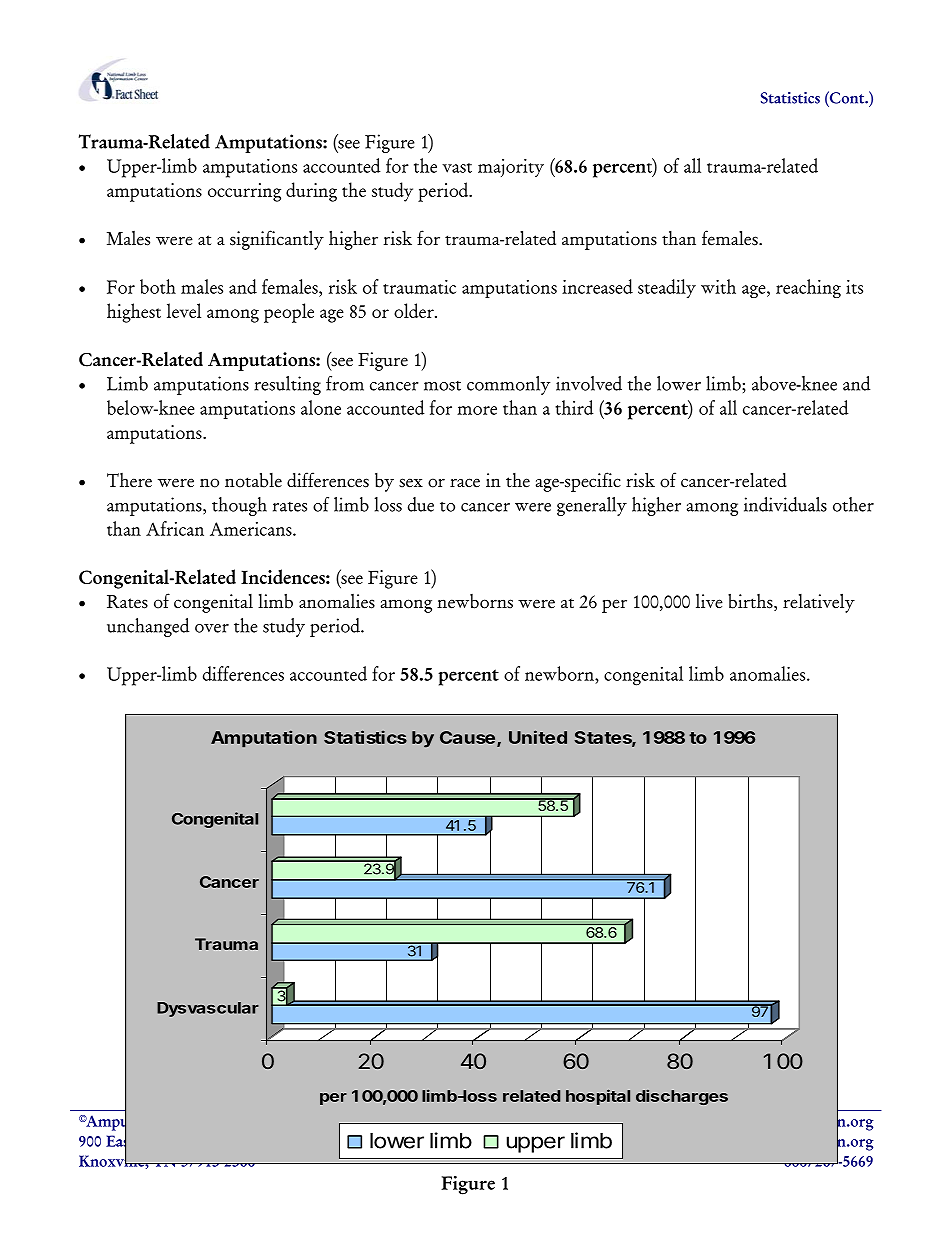  What do you see at coordinates (598, 1097) in the screenshot?
I see `hospital` at bounding box center [598, 1097].
